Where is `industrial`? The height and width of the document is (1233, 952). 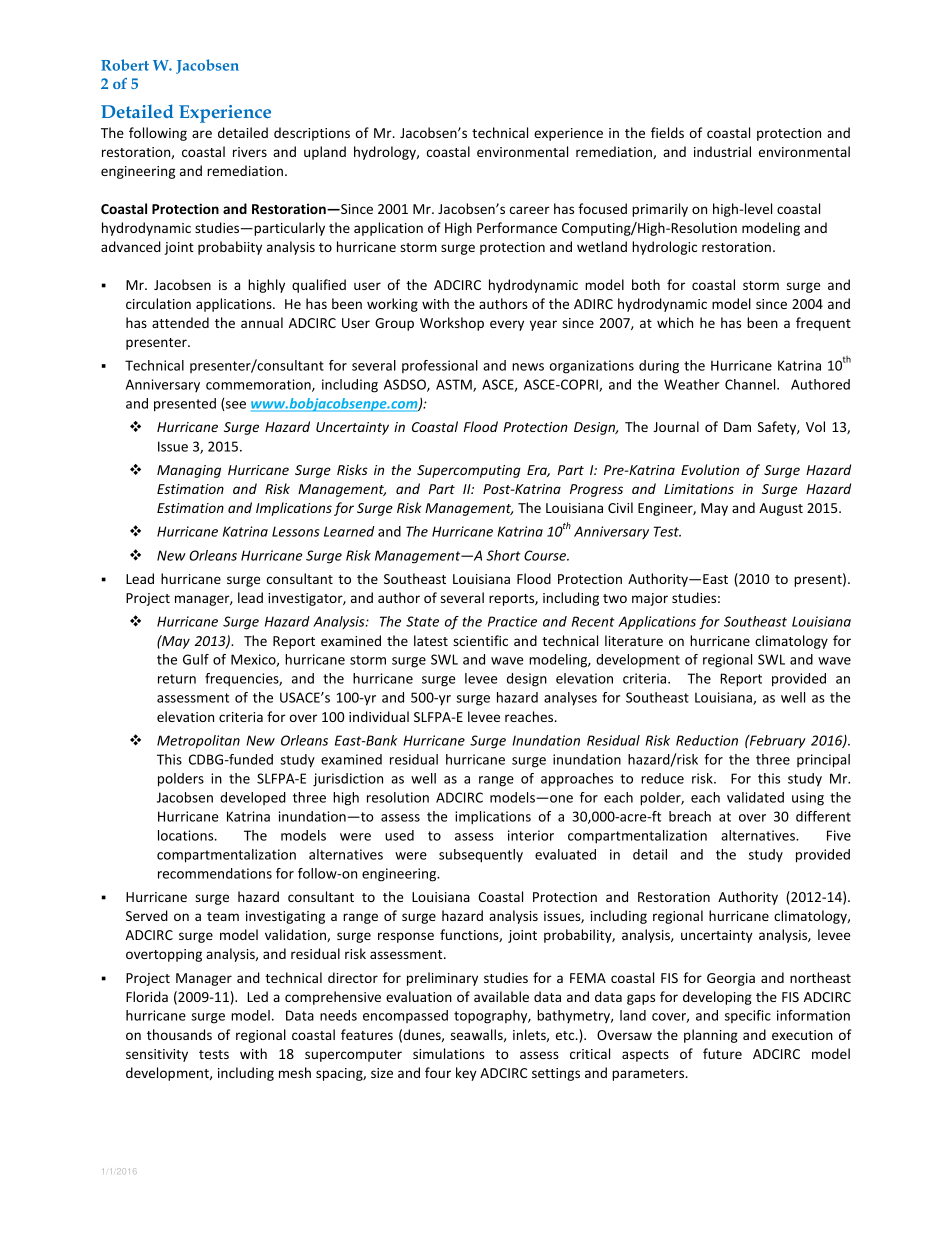 industrial is located at coordinates (722, 151).
